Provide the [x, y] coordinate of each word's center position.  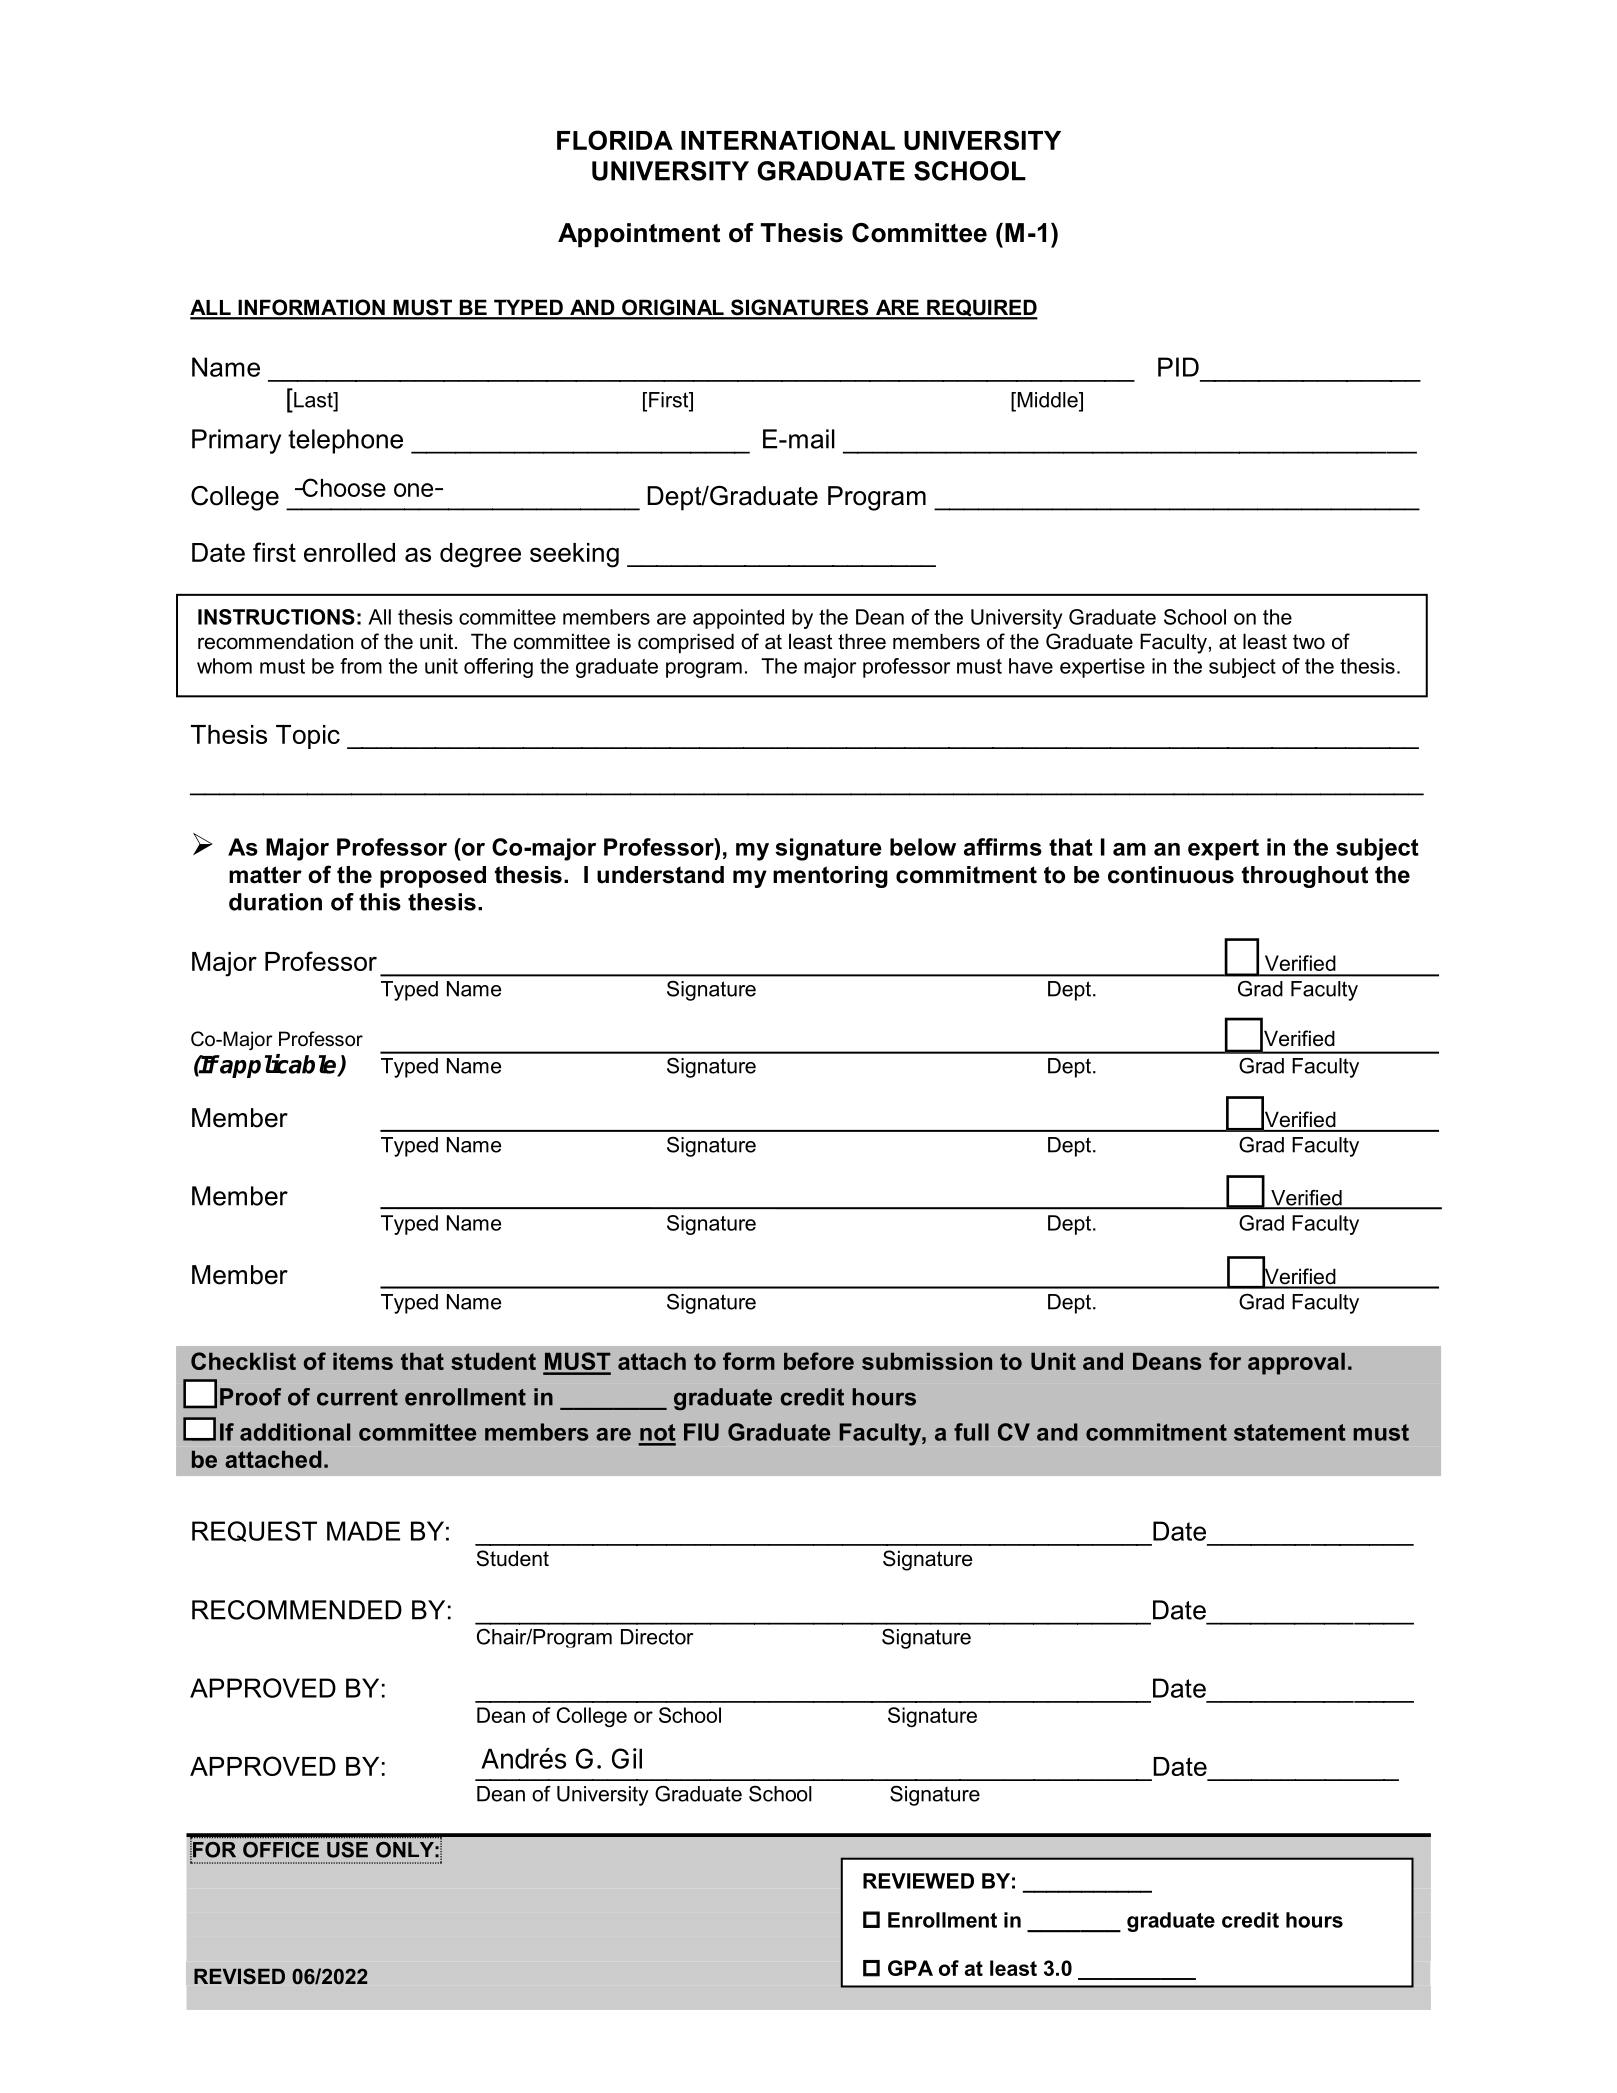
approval [1296, 1363]
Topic [308, 737]
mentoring [830, 877]
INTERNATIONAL [788, 140]
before [819, 1361]
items [363, 1361]
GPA [910, 1968]
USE [347, 1850]
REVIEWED [918, 1881]
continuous [1171, 875]
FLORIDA [615, 140]
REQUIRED [981, 309]
